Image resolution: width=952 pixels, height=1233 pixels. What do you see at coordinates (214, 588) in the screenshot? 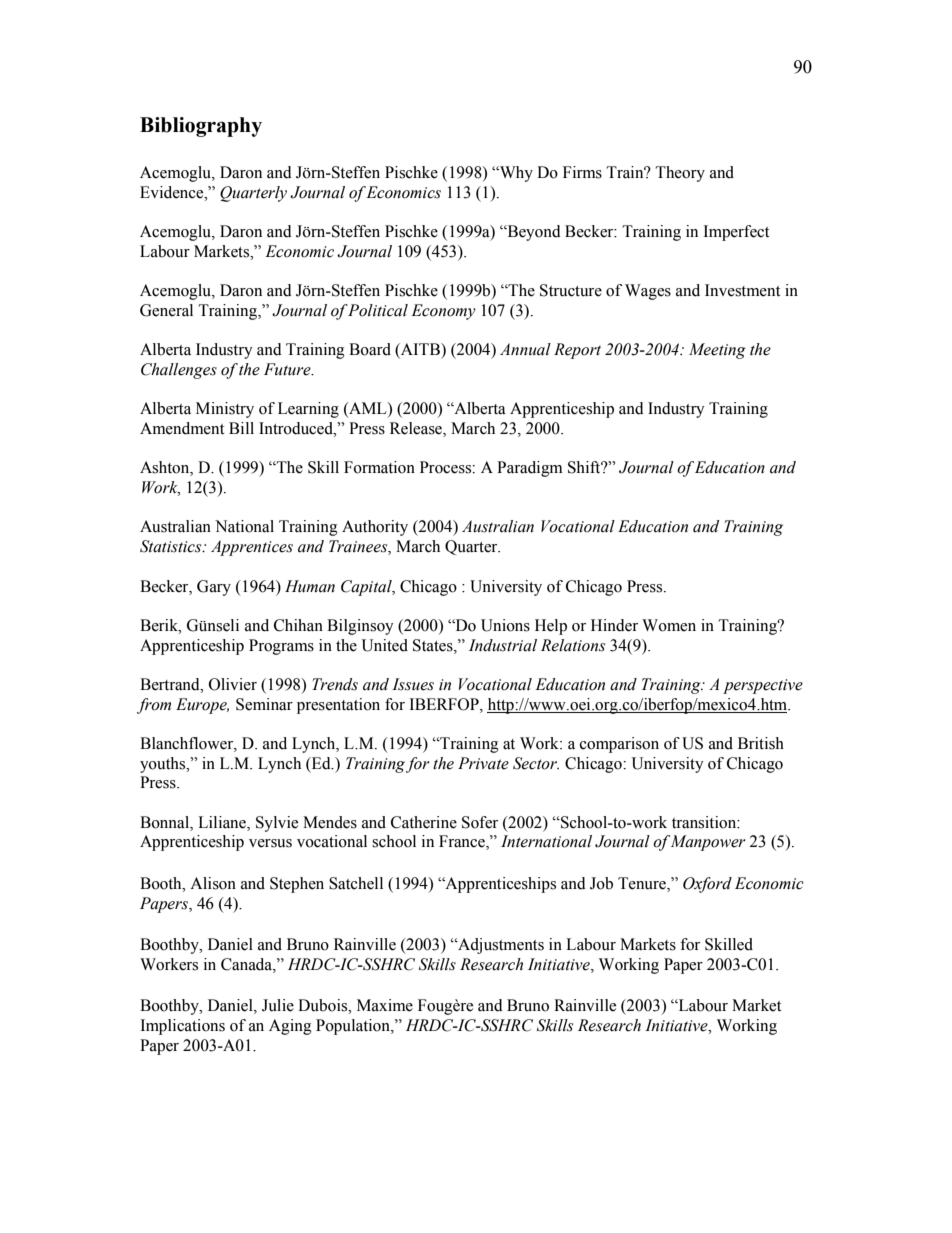
I see `Gary` at bounding box center [214, 588].
